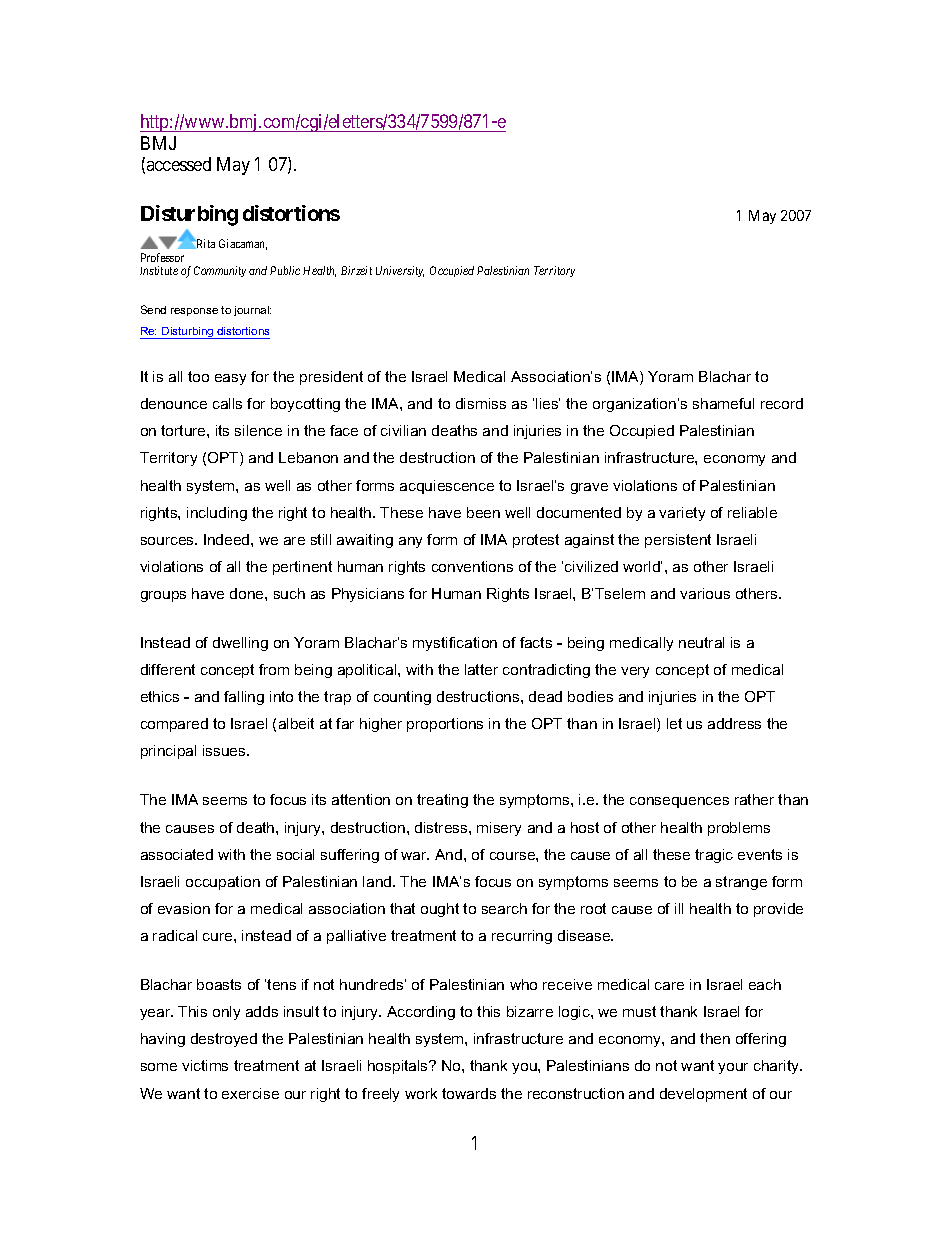  What do you see at coordinates (244, 698) in the screenshot?
I see `falling` at bounding box center [244, 698].
